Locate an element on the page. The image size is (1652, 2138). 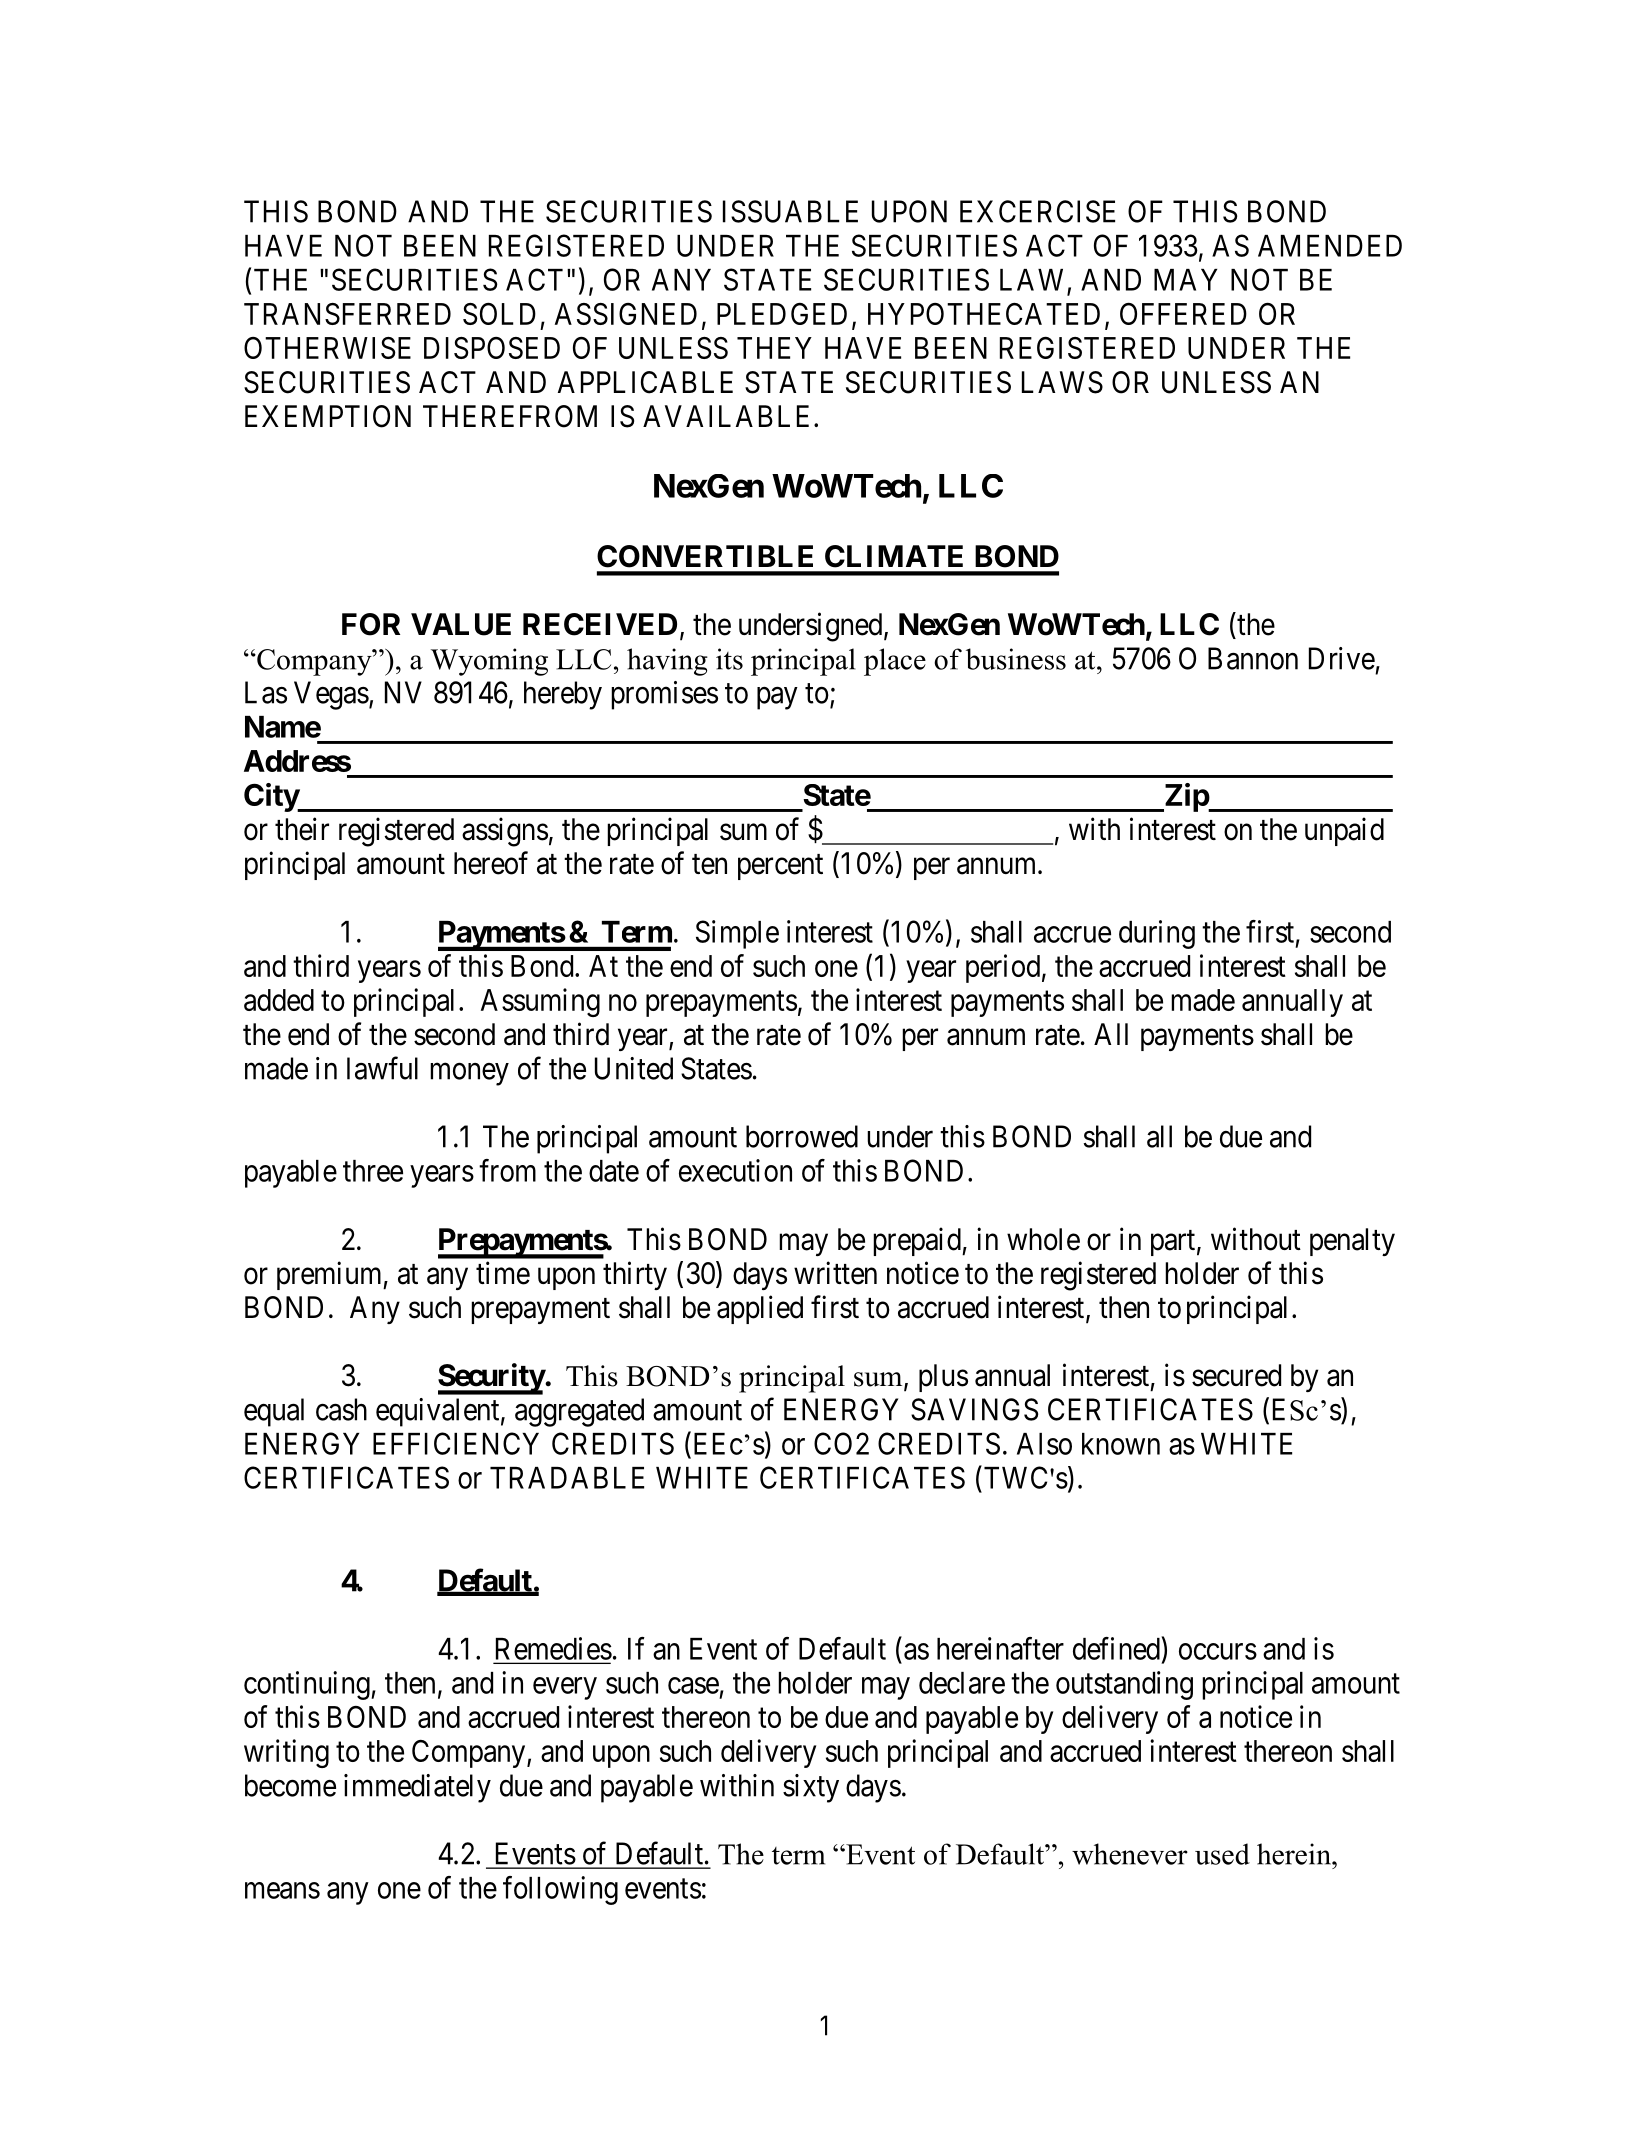
their is located at coordinates (302, 829).
